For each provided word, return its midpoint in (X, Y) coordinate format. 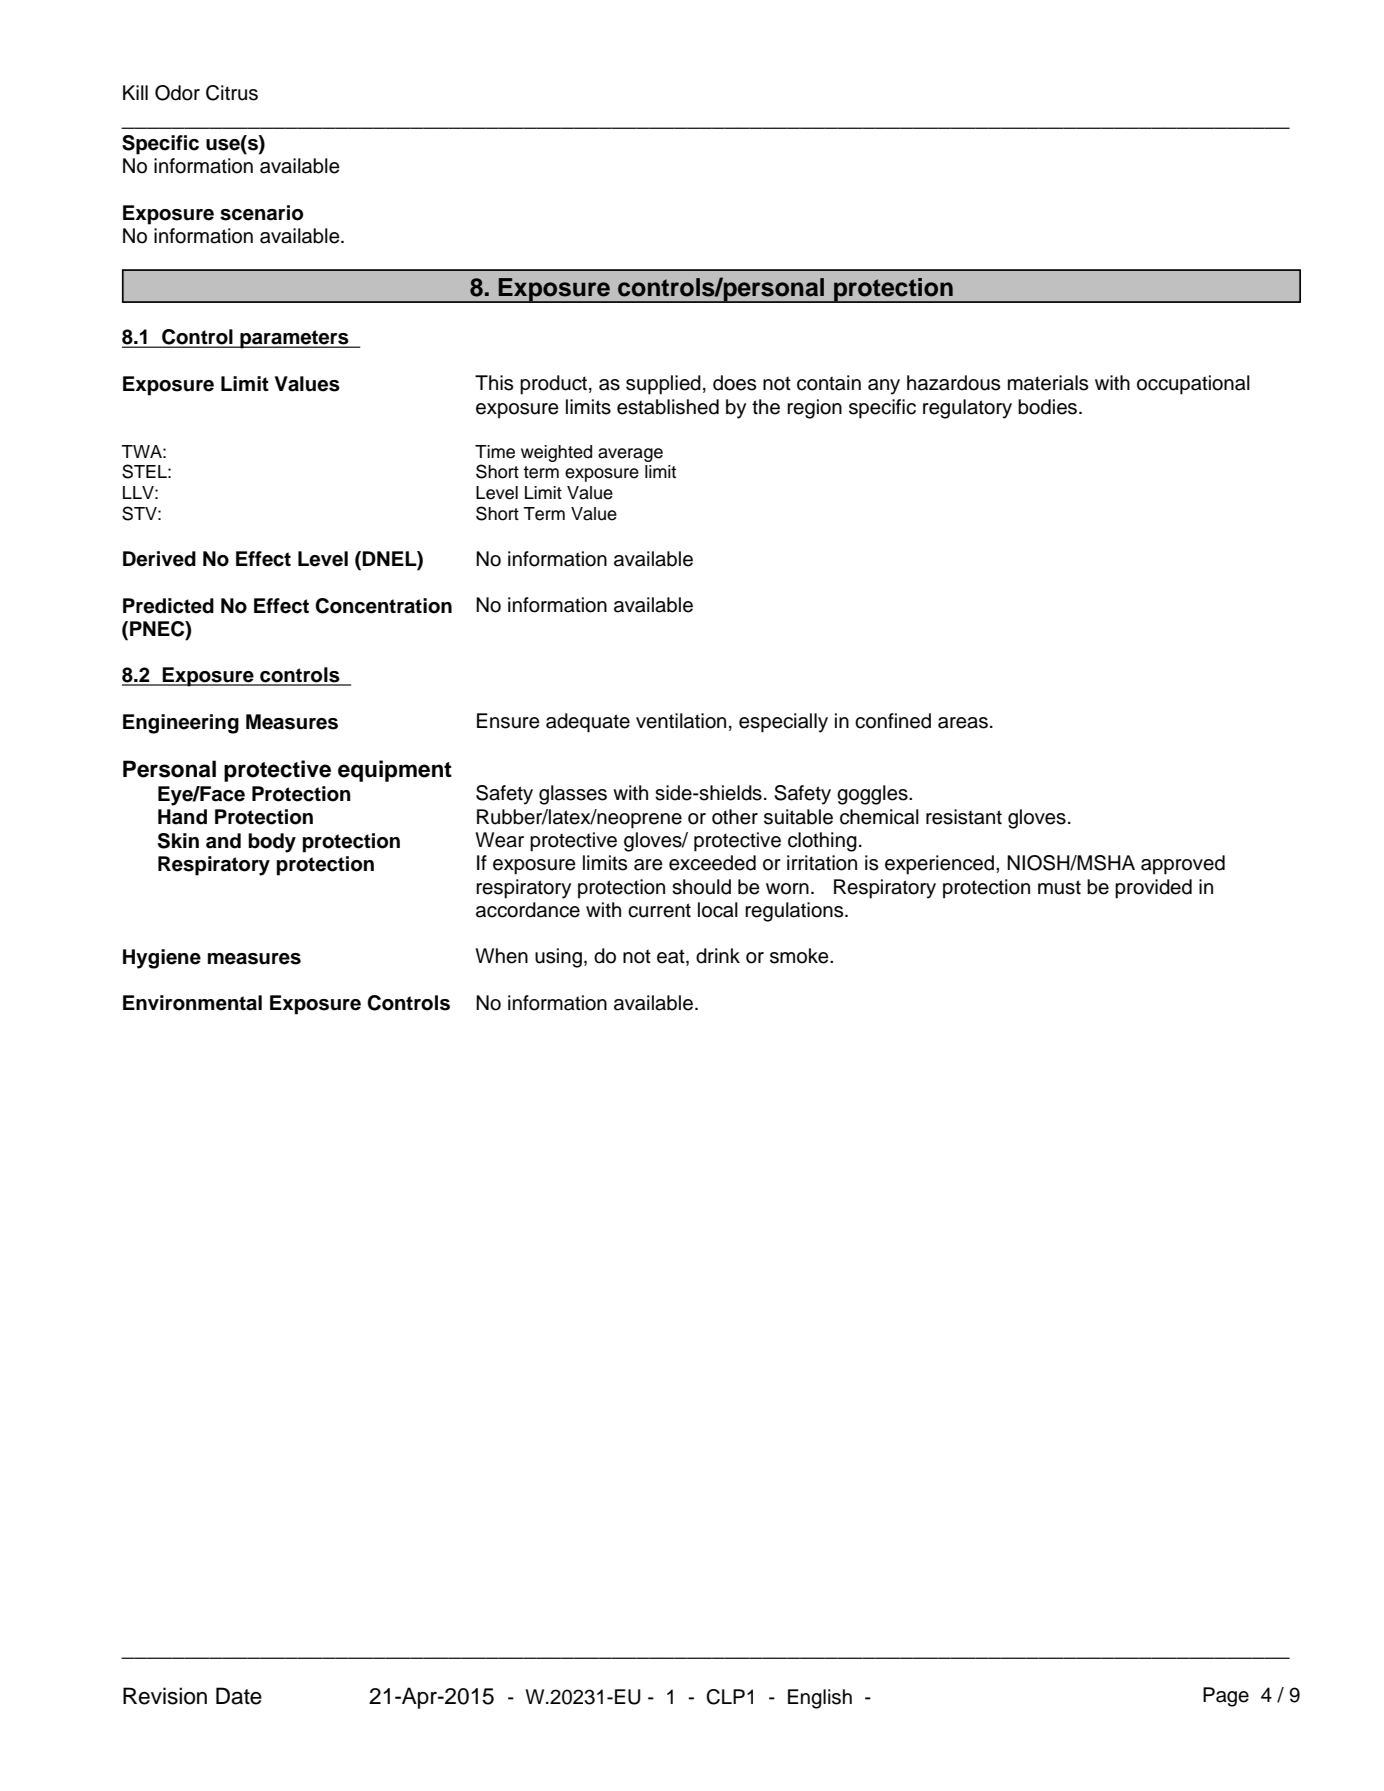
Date (239, 1696)
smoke (800, 956)
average (630, 455)
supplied (663, 385)
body (272, 843)
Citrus (232, 93)
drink (718, 956)
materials (1048, 383)
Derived (159, 559)
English (820, 1699)
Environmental (192, 1003)
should (701, 887)
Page (1226, 1697)
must (1059, 887)
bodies (1049, 407)
